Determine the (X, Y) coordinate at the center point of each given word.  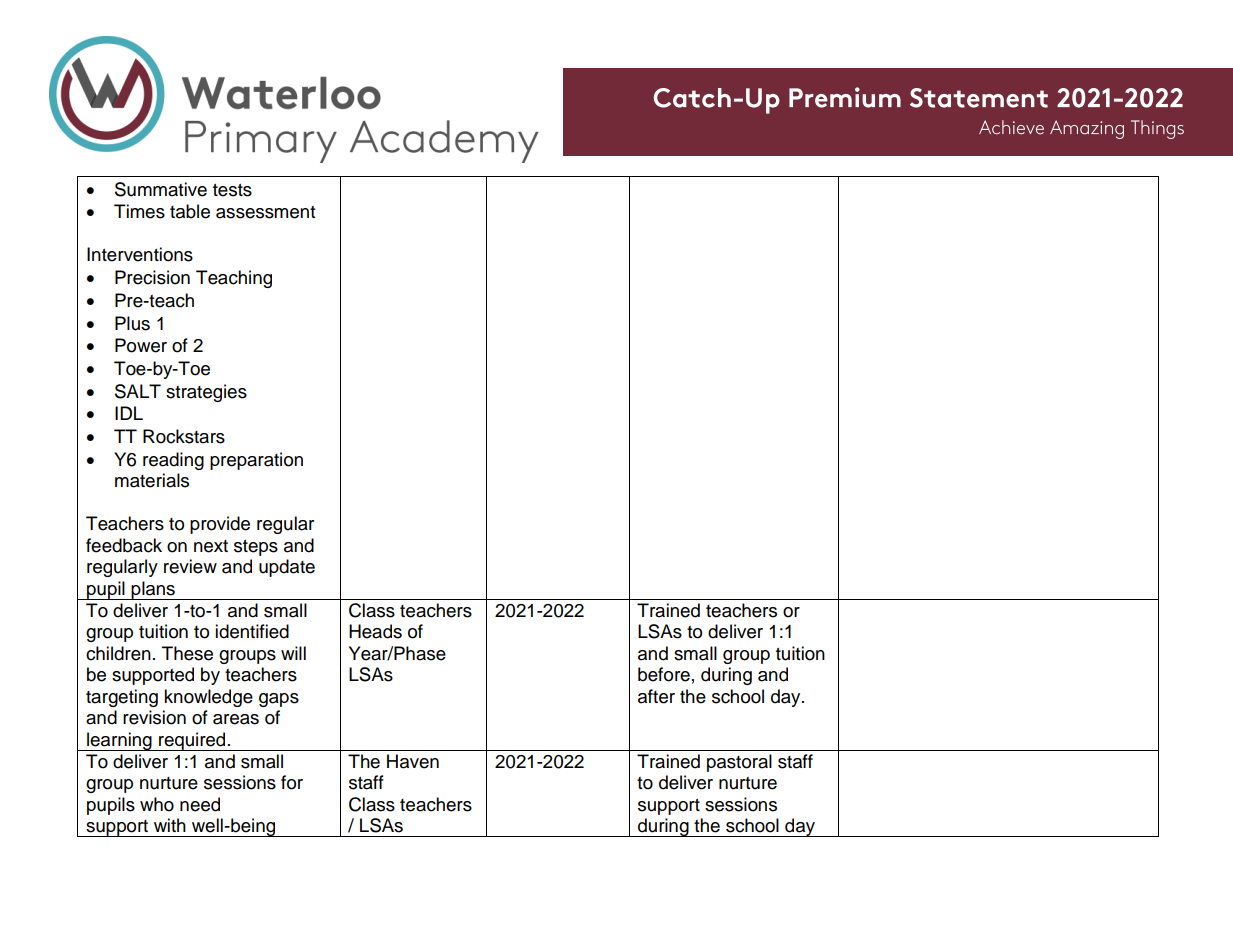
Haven (413, 761)
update (287, 568)
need (200, 804)
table (190, 211)
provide (220, 525)
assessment (265, 212)
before (664, 674)
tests (232, 190)
